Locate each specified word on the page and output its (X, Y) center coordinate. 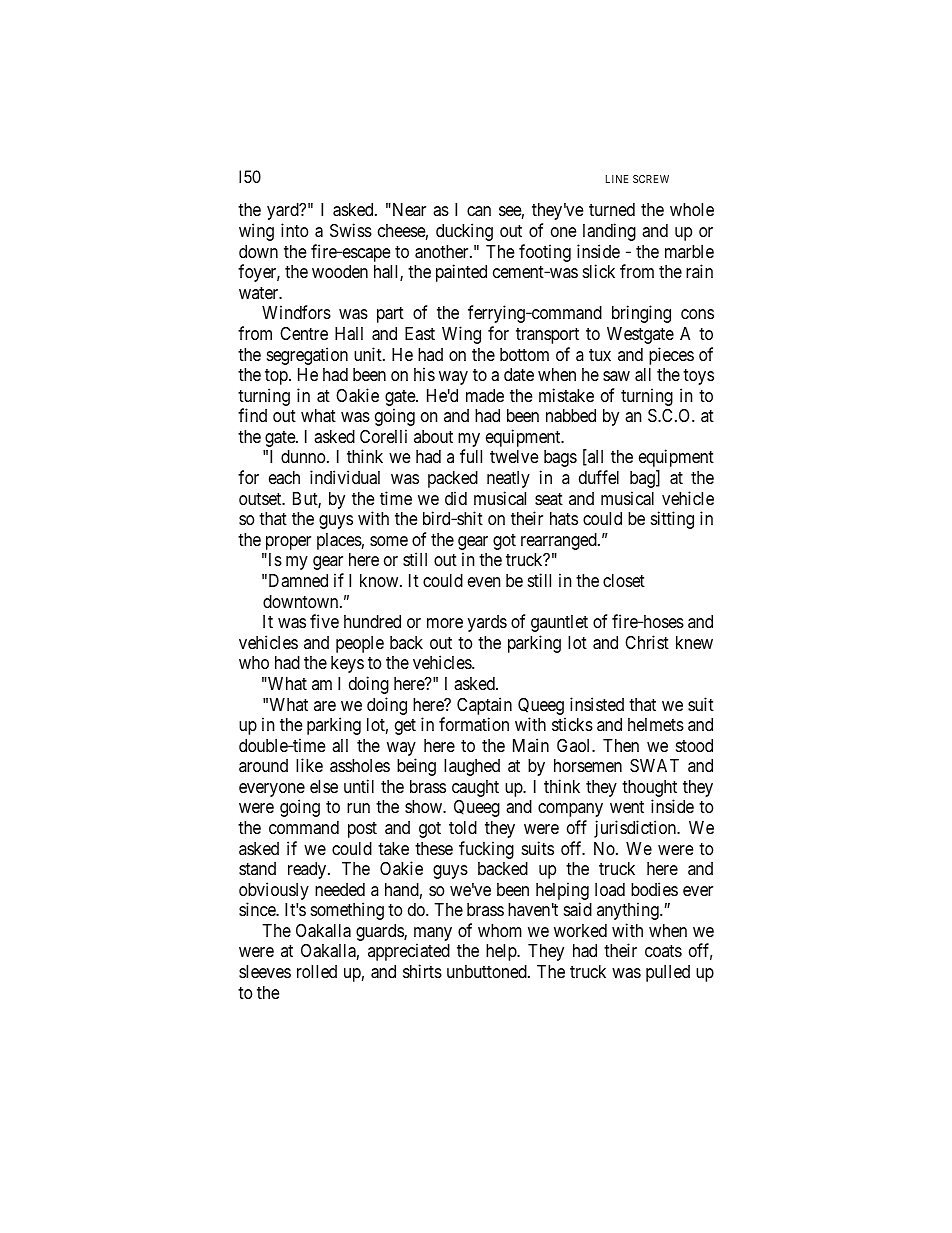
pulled (668, 973)
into (294, 230)
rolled (317, 971)
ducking (464, 232)
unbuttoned (488, 971)
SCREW (651, 179)
